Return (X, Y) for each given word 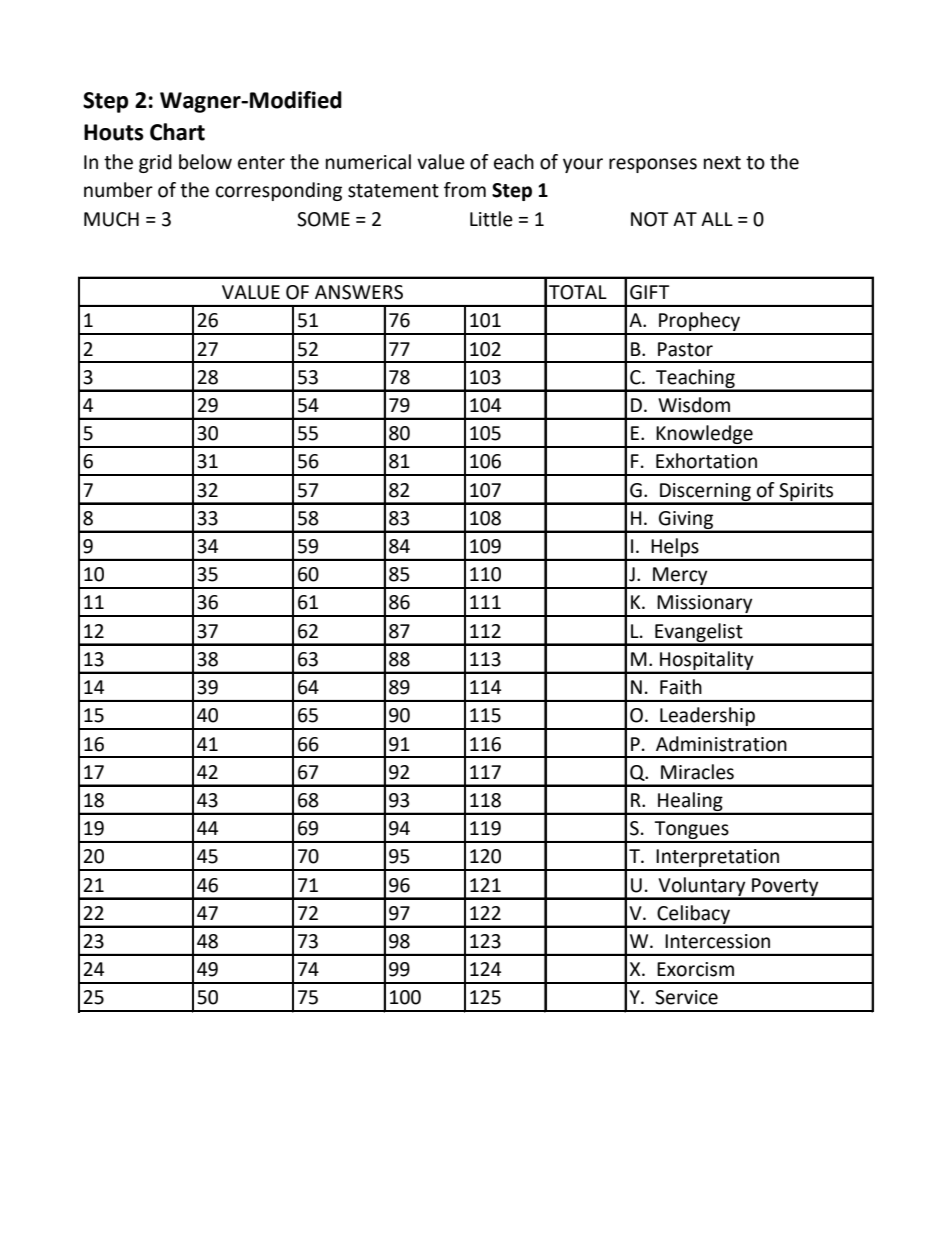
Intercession (717, 941)
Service (686, 997)
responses (653, 165)
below (205, 162)
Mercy (680, 577)
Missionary (705, 605)
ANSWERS (359, 292)
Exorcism (695, 969)
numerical (368, 162)
